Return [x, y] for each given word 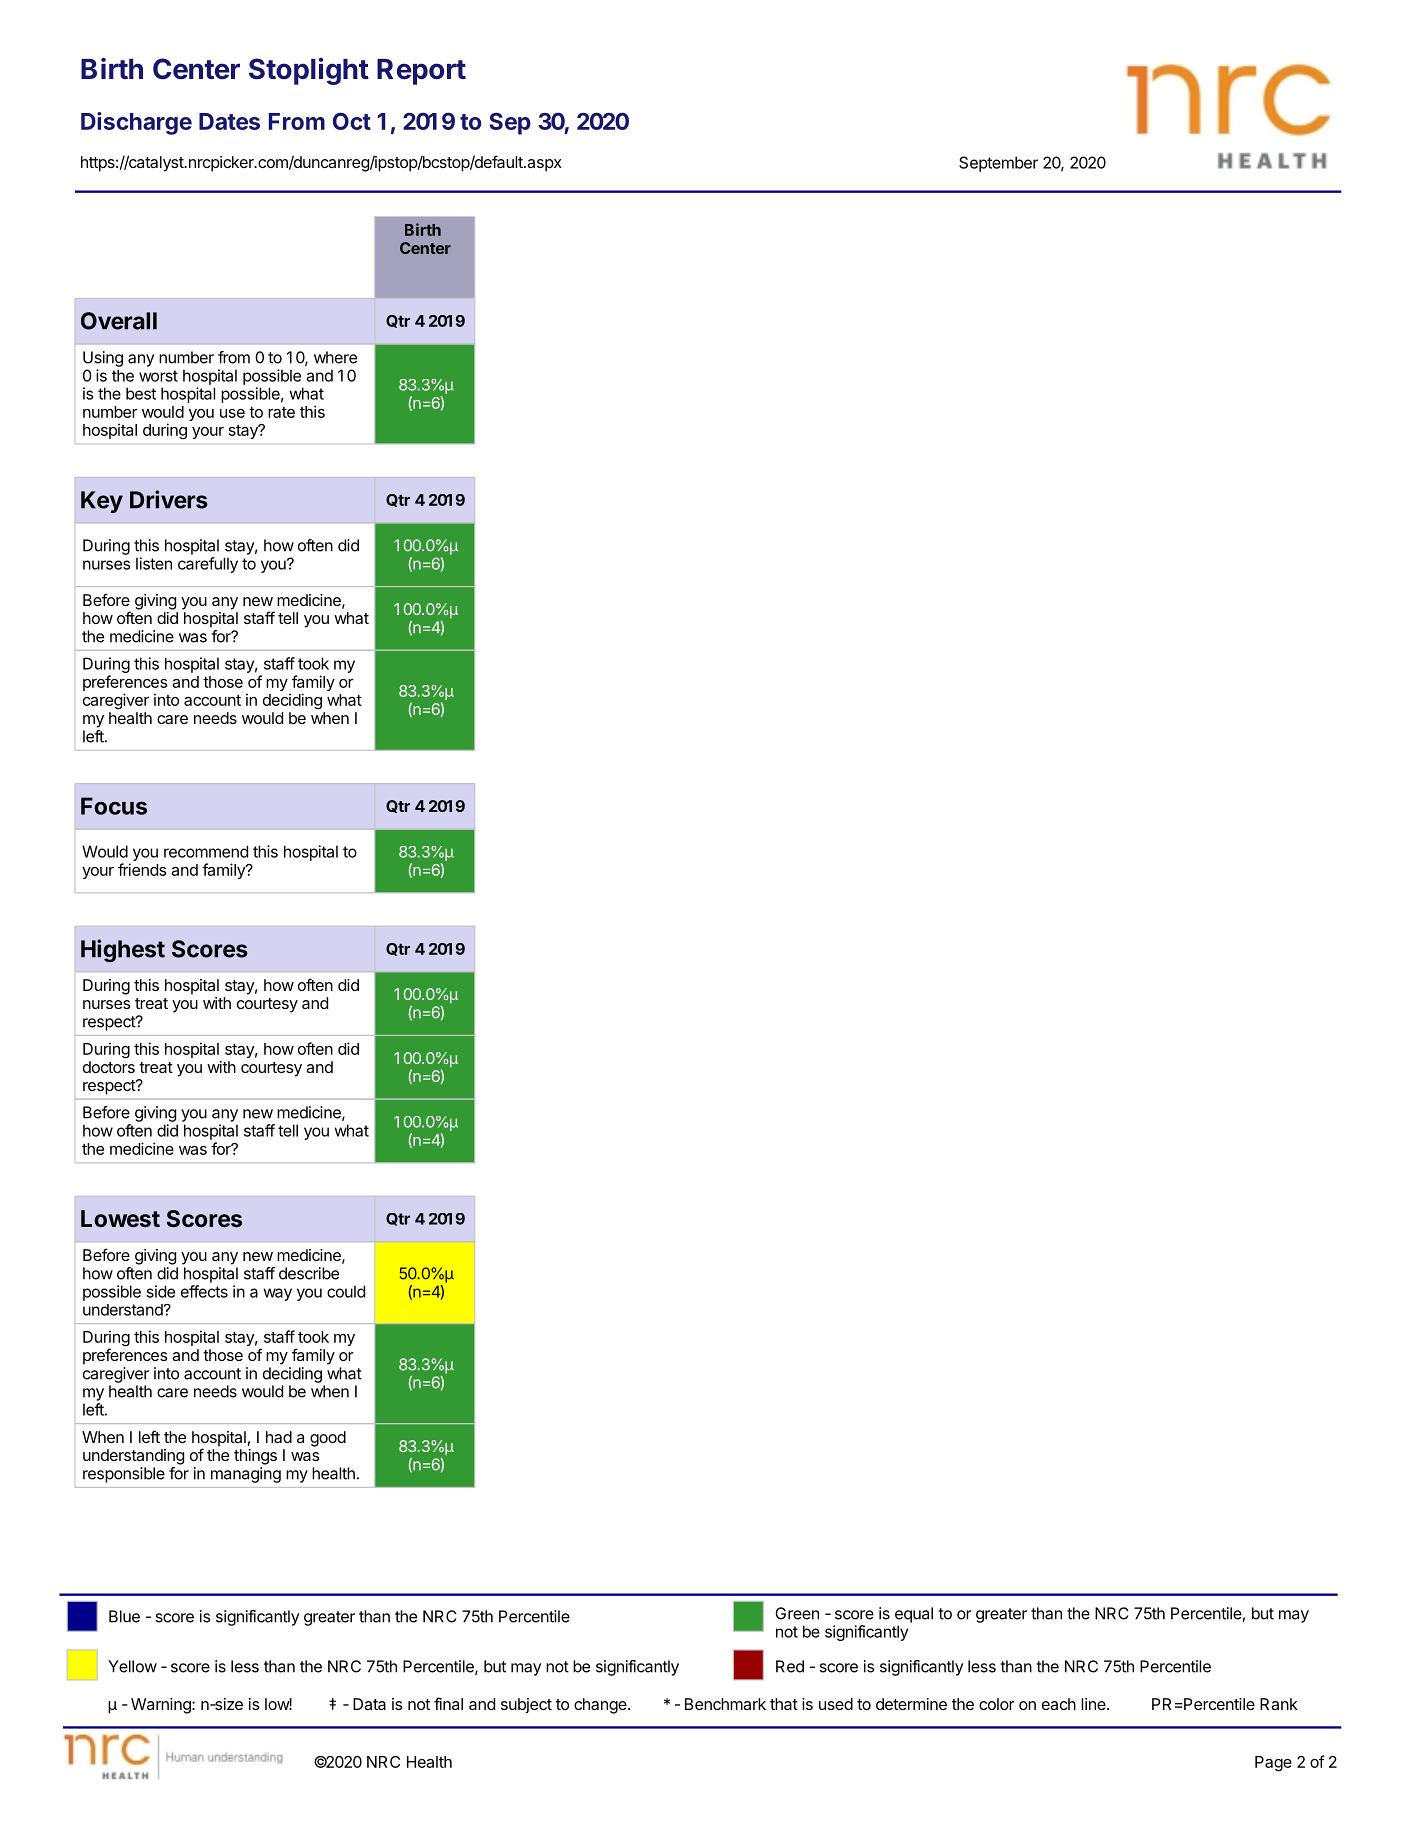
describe [309, 1273]
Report [421, 72]
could [346, 1291]
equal [914, 1615]
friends [142, 869]
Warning [162, 1706]
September [998, 164]
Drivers [169, 499]
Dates [229, 121]
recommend [206, 851]
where [335, 357]
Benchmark [725, 1704]
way [277, 1294]
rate [281, 412]
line [1094, 1704]
